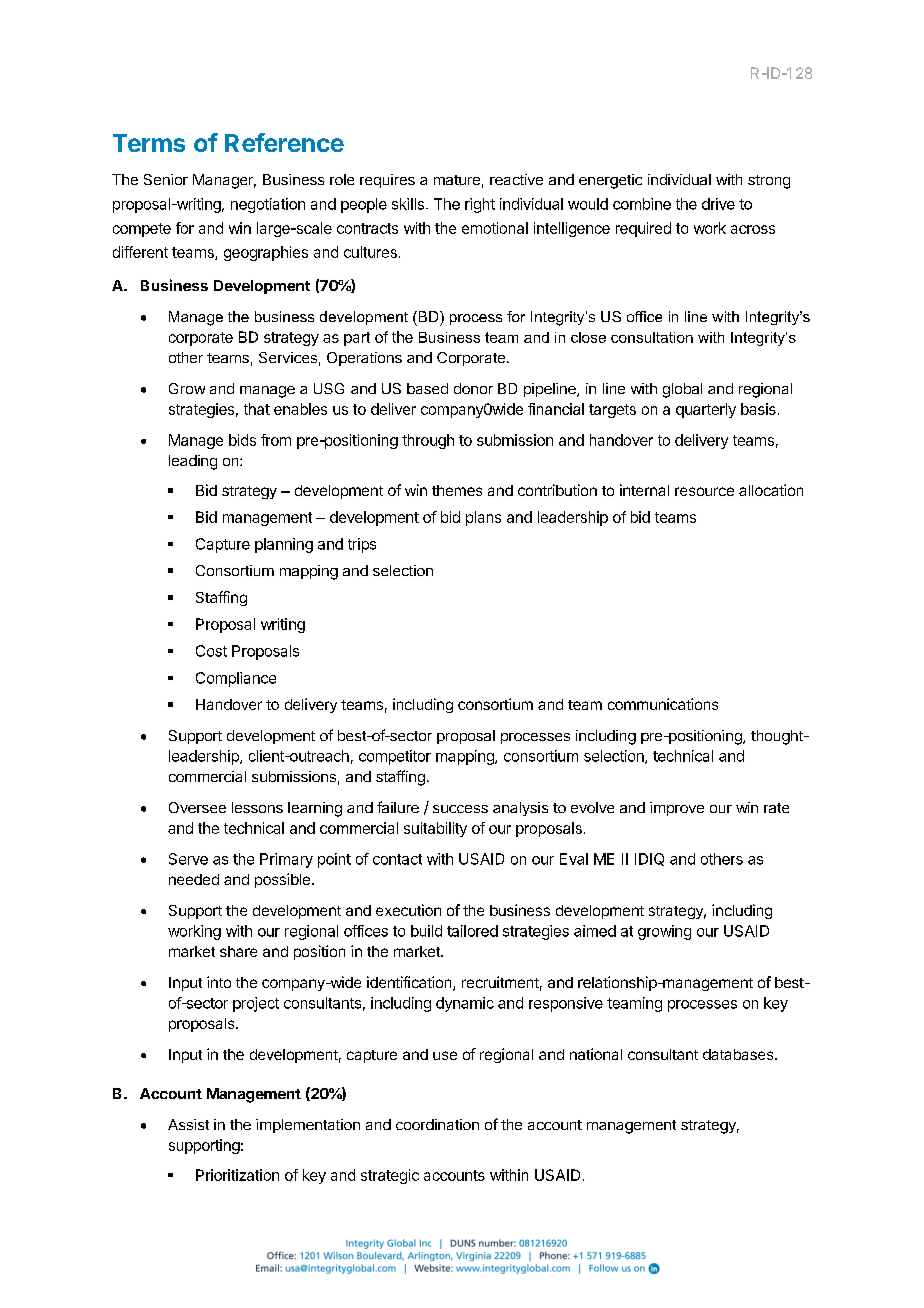 The width and height of the page is (924, 1308). What do you see at coordinates (457, 180) in the page?
I see `mature` at bounding box center [457, 180].
